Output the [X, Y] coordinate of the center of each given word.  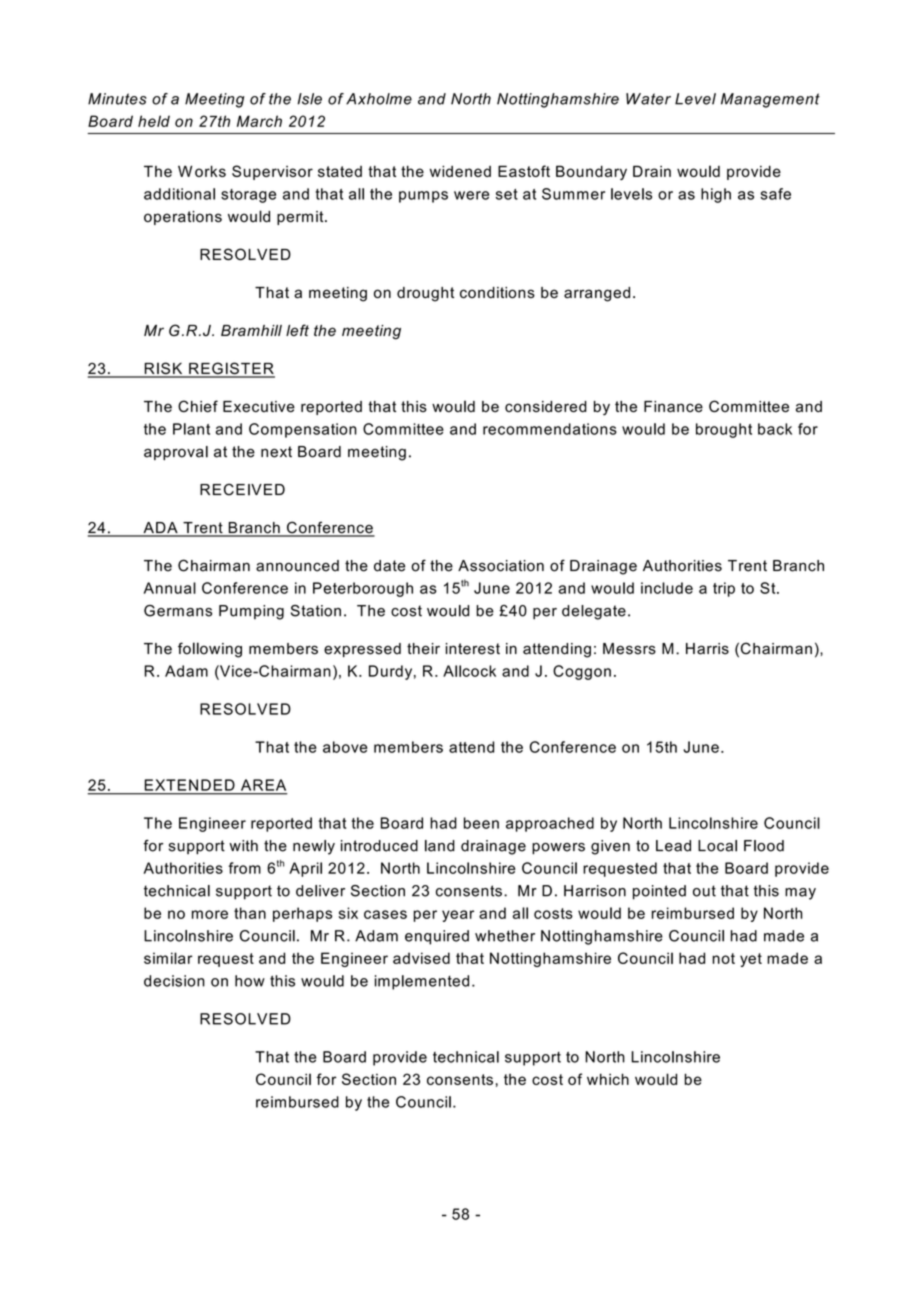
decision [174, 981]
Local [717, 846]
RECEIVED [242, 489]
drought [425, 294]
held [154, 121]
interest [473, 649]
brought [724, 430]
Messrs [629, 649]
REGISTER [231, 369]
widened [460, 171]
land [440, 846]
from [244, 868]
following [210, 650]
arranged [597, 294]
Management [770, 100]
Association [501, 566]
